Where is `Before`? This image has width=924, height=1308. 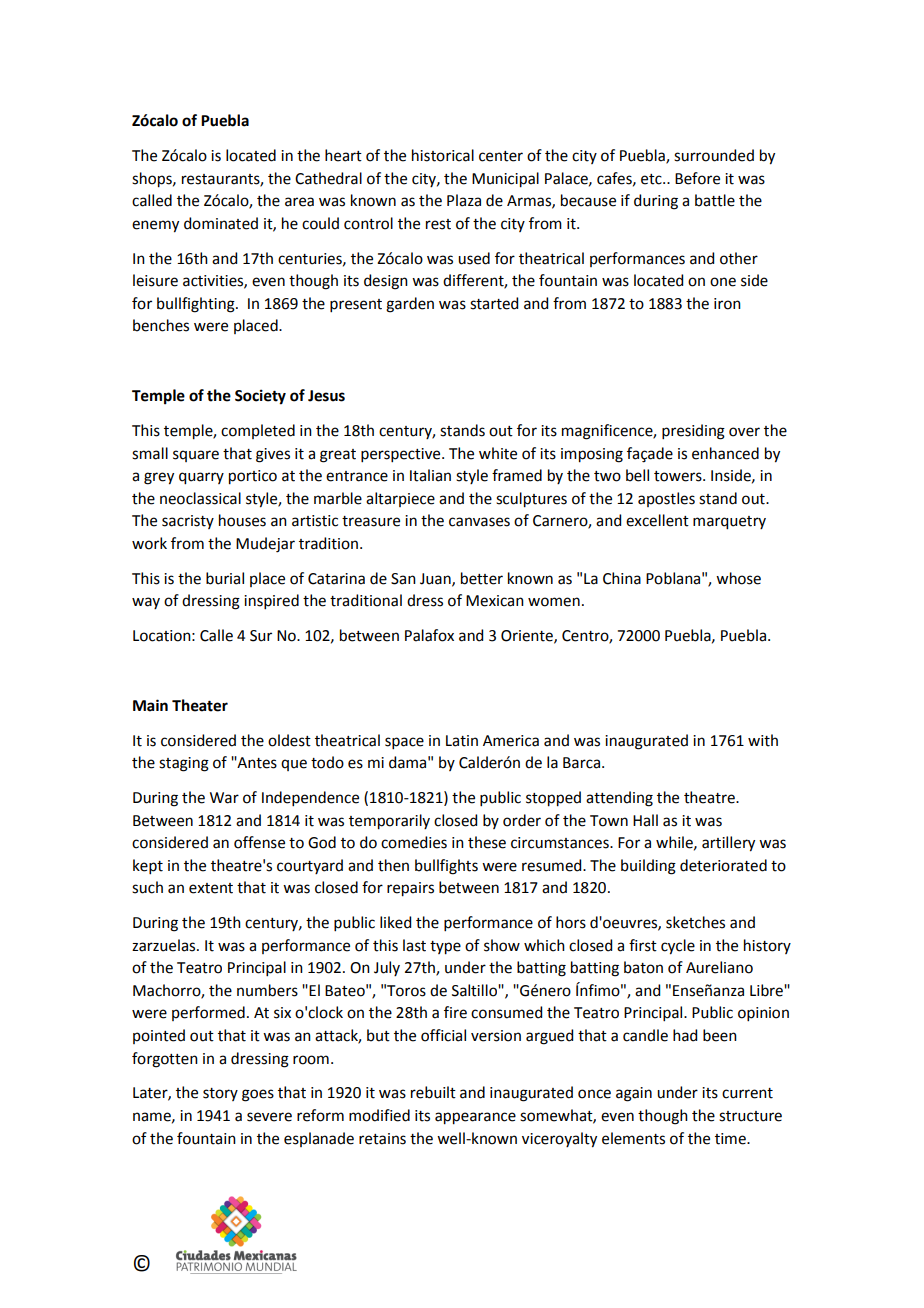 Before is located at coordinates (697, 178).
